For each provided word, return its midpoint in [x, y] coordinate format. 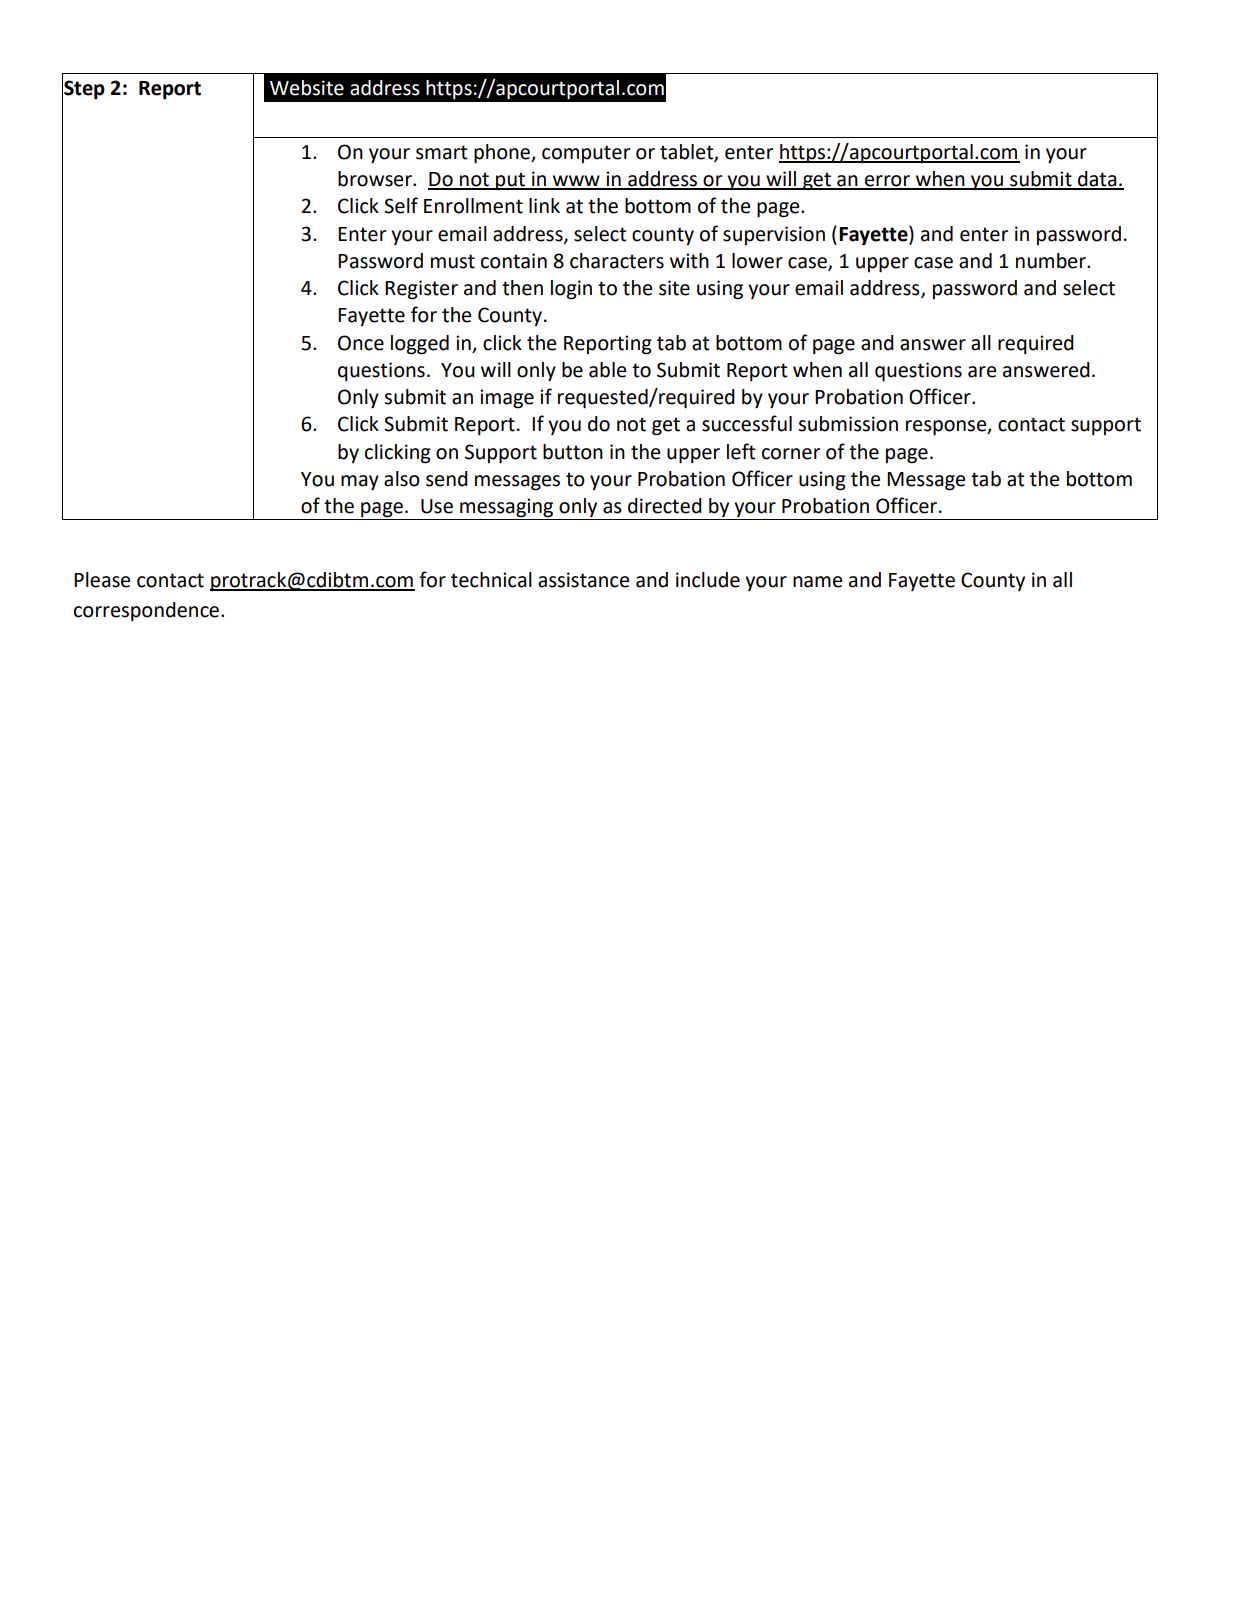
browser [376, 179]
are [982, 372]
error [887, 182]
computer [586, 154]
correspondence [146, 611]
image [507, 399]
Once [361, 343]
